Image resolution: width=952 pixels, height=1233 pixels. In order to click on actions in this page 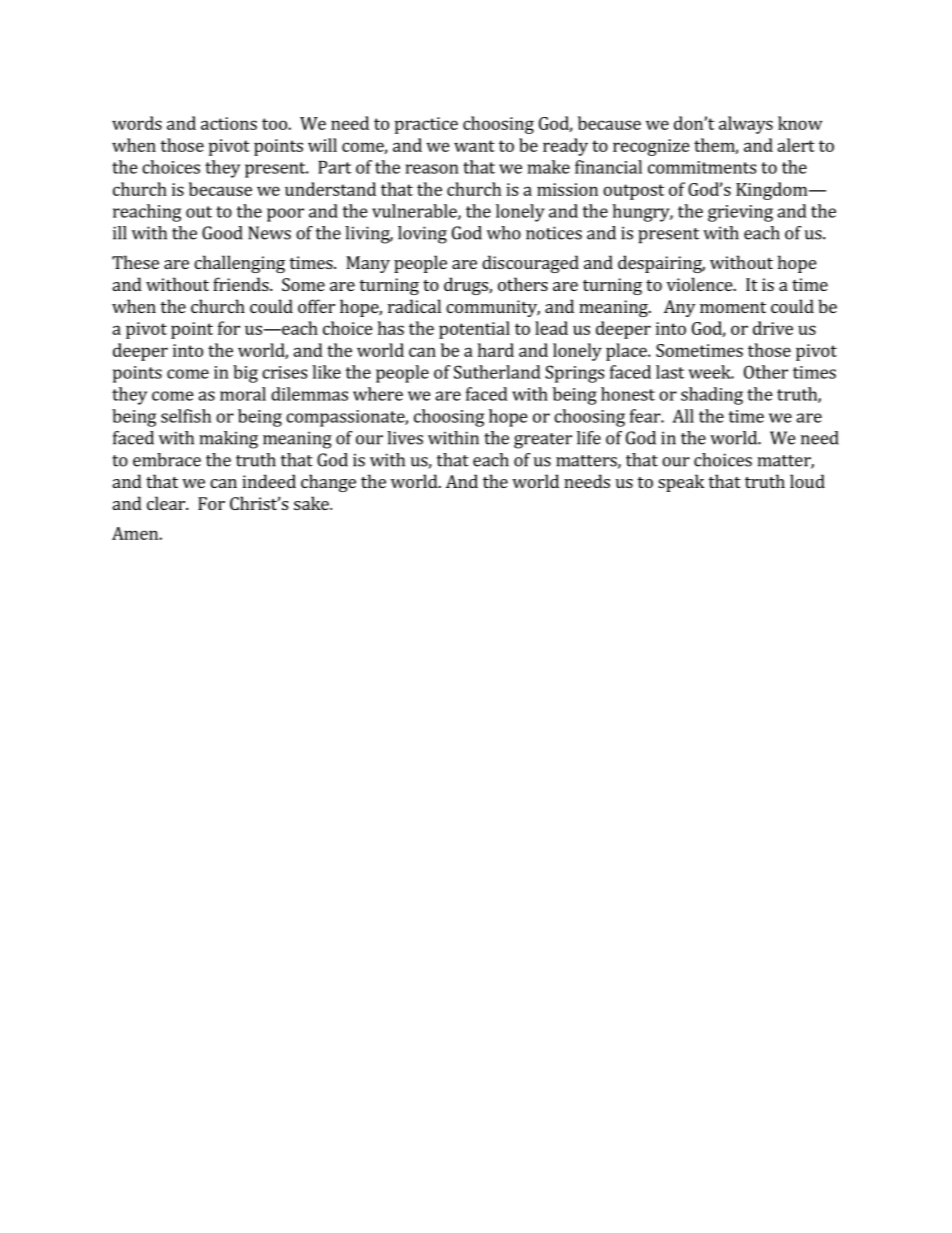, I will do `click(229, 123)`.
